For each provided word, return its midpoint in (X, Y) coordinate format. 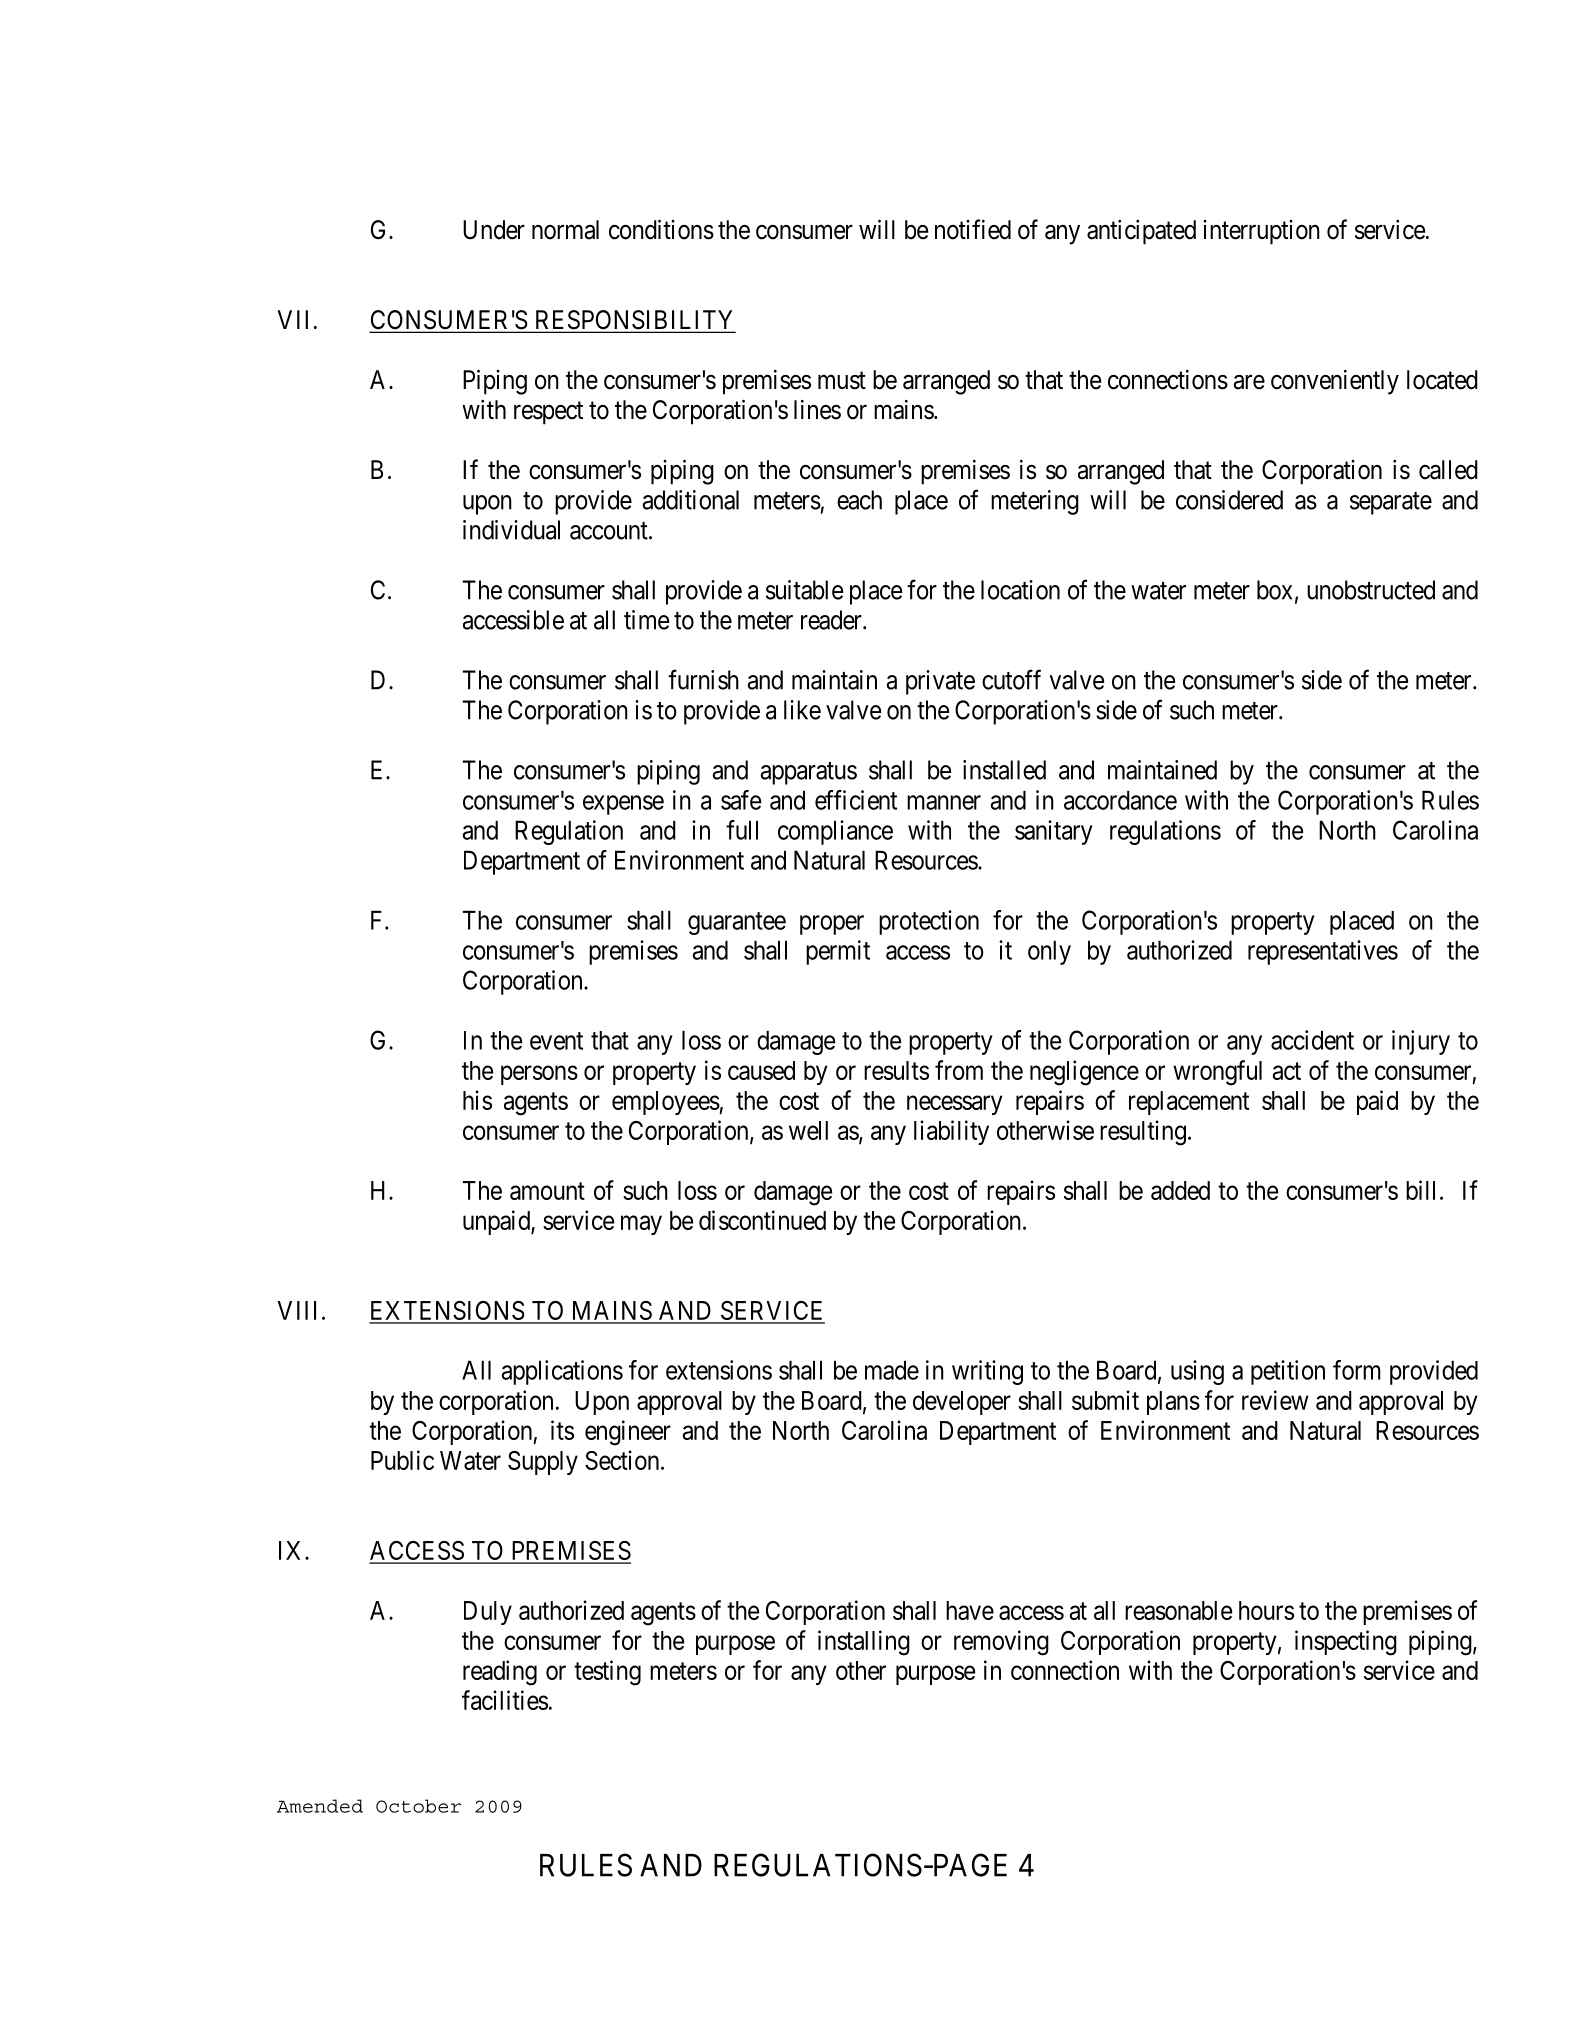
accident (1312, 1040)
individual (511, 530)
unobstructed (1371, 590)
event (556, 1041)
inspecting (1346, 1643)
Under (494, 230)
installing (864, 1643)
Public (402, 1460)
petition (1288, 1372)
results (896, 1070)
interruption (1261, 232)
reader (832, 620)
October (418, 1806)
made (892, 1370)
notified (973, 229)
